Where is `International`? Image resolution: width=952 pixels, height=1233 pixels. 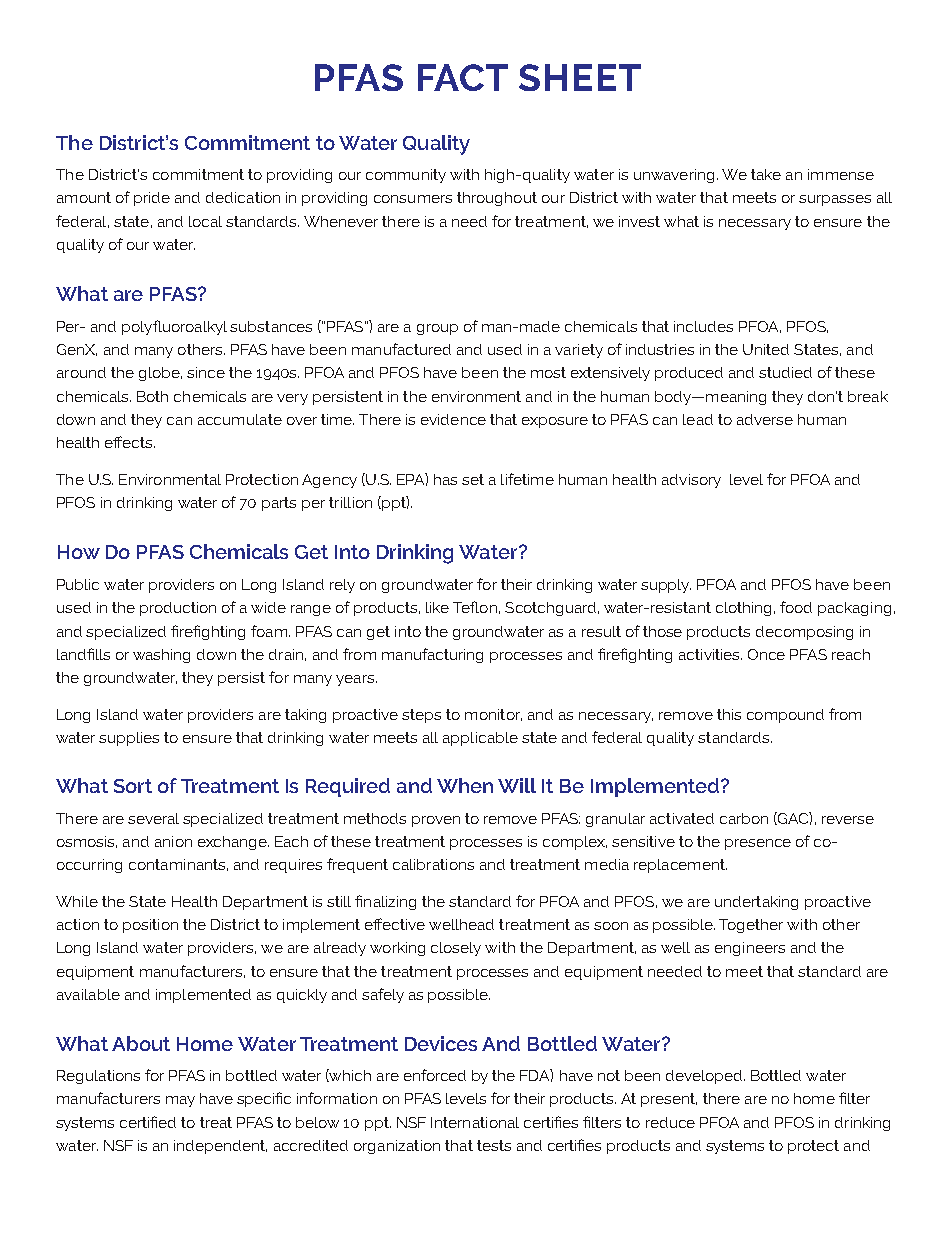
International is located at coordinates (475, 1122).
